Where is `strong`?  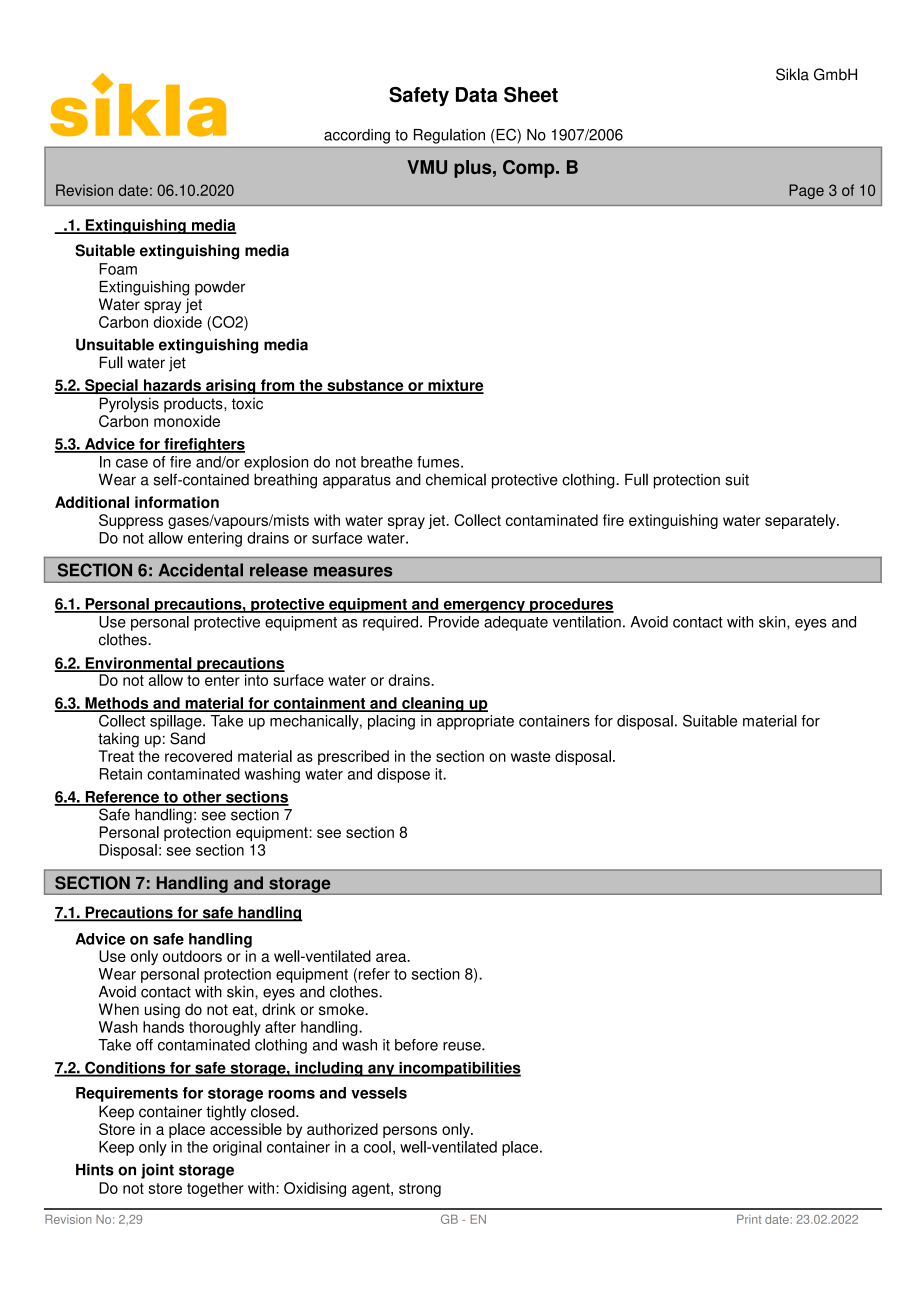
strong is located at coordinates (420, 1190).
